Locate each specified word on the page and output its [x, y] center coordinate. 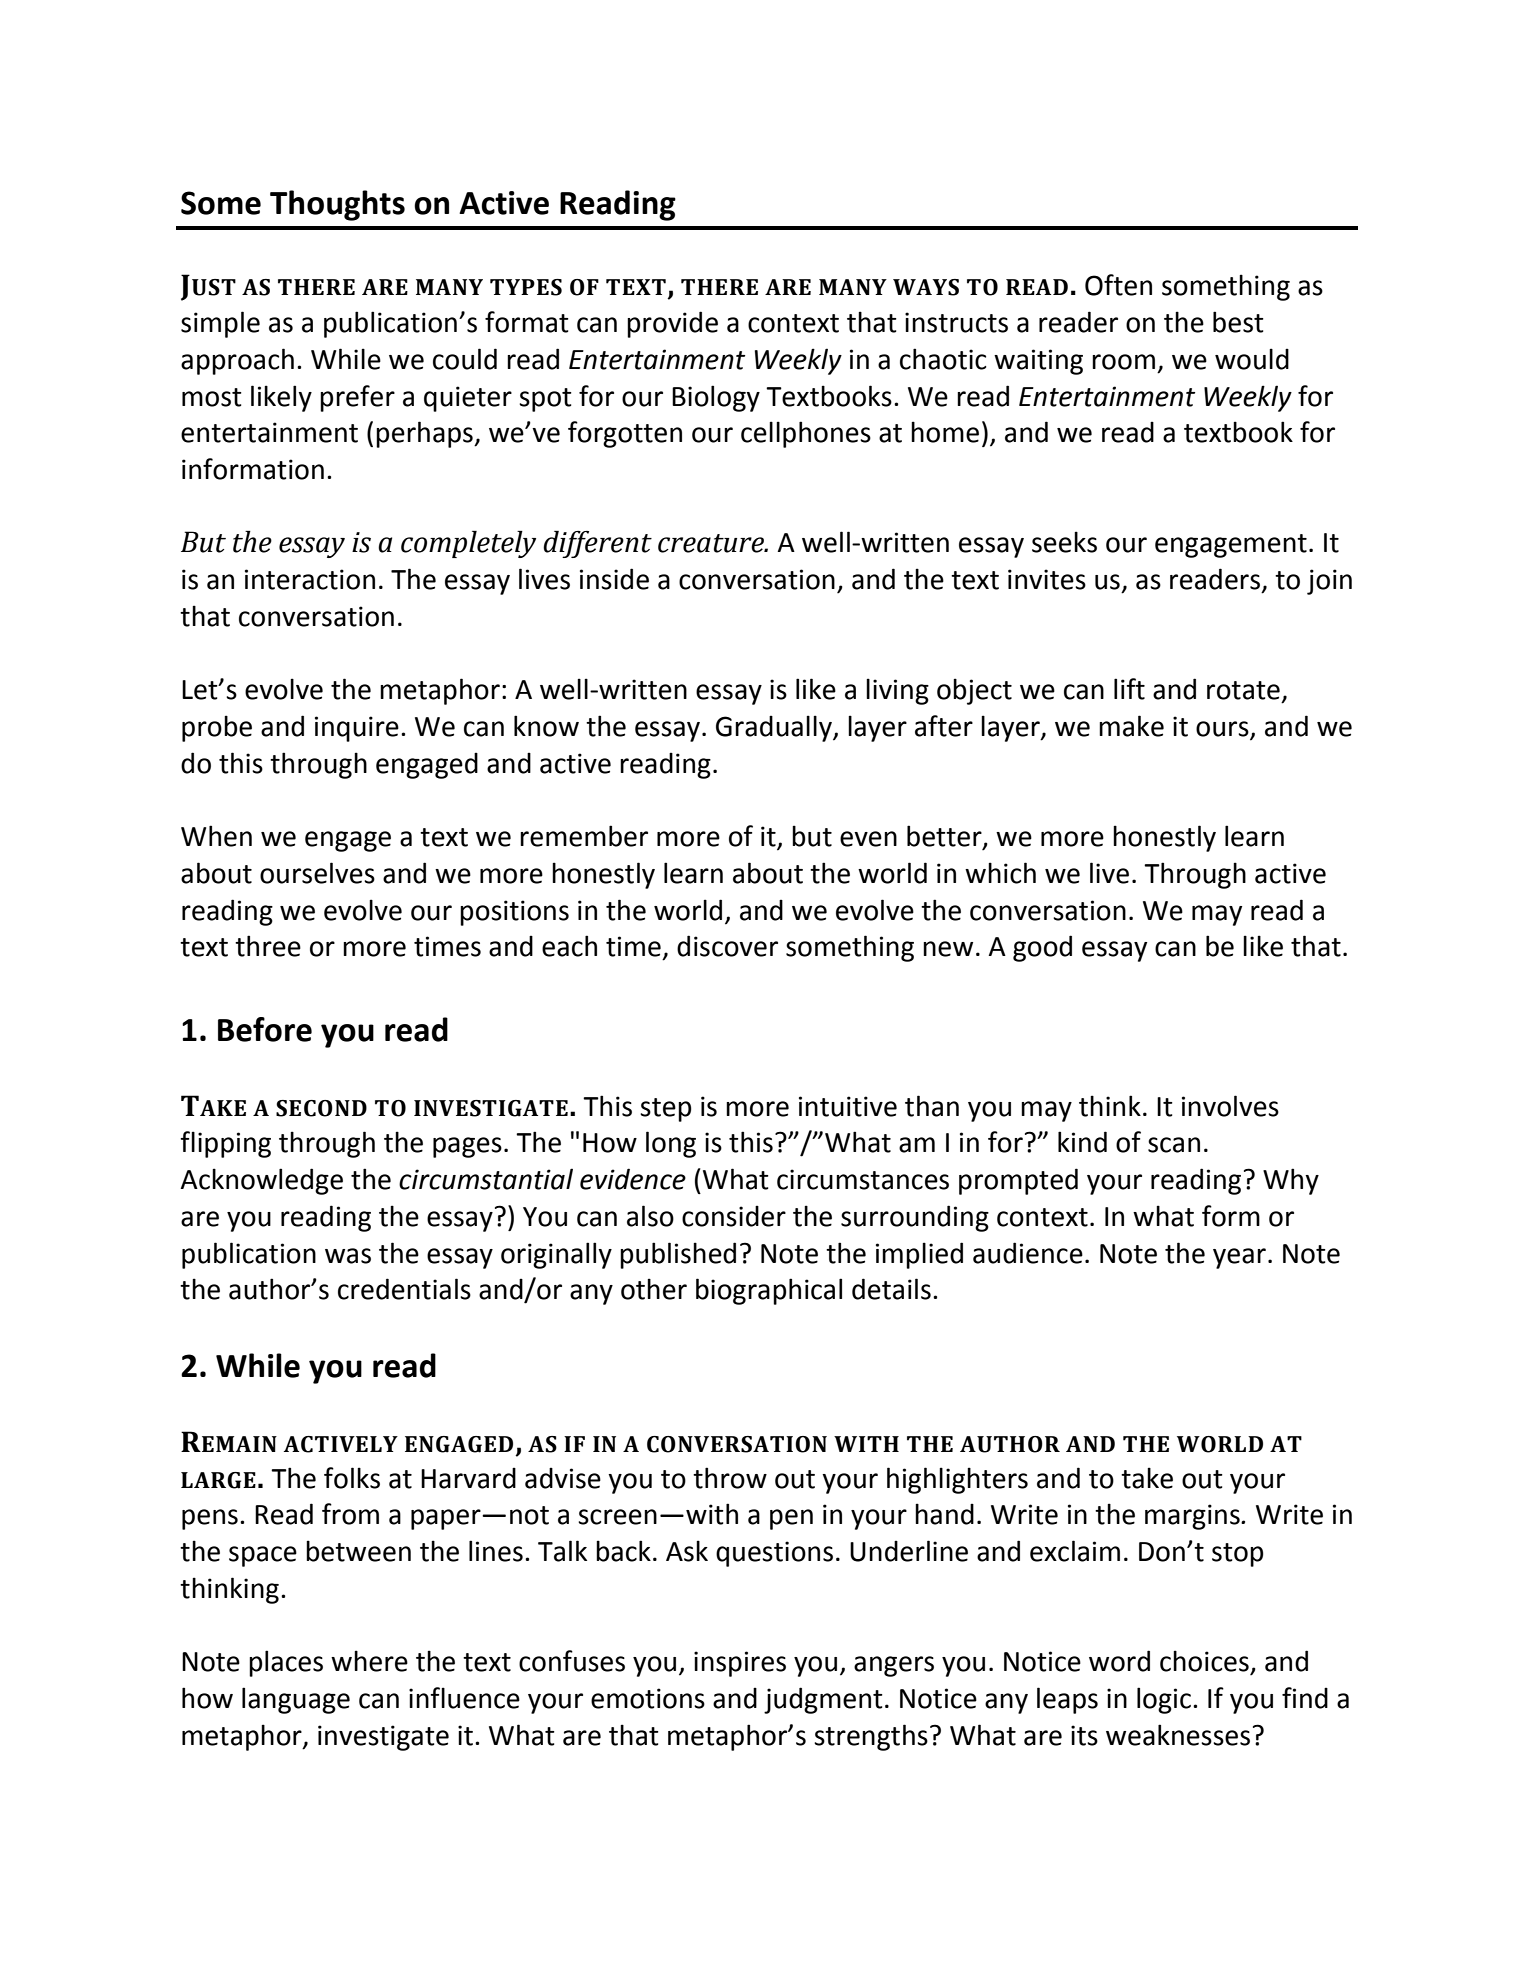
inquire [357, 729]
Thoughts [337, 205]
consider [734, 1216]
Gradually [775, 728]
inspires [740, 1664]
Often [1118, 285]
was [348, 1256]
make [1131, 726]
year [1239, 1258]
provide [672, 324]
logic [1164, 1700]
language [296, 1700]
